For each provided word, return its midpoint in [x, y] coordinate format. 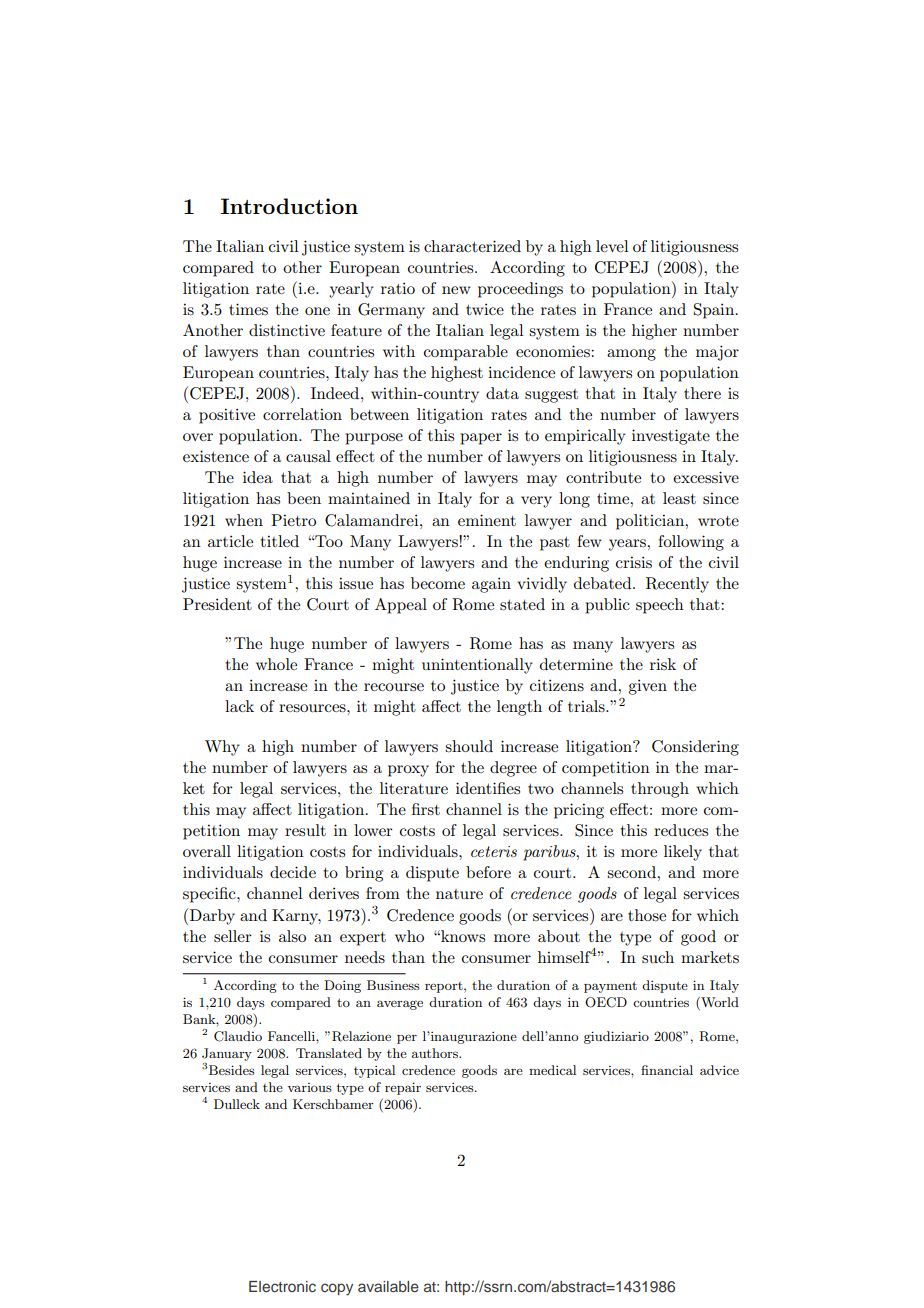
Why [222, 748]
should [469, 746]
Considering [695, 748]
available [388, 1286]
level [612, 246]
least [679, 498]
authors [436, 1053]
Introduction [289, 206]
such [658, 957]
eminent [487, 520]
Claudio [238, 1036]
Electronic [282, 1286]
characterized [472, 246]
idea [258, 477]
